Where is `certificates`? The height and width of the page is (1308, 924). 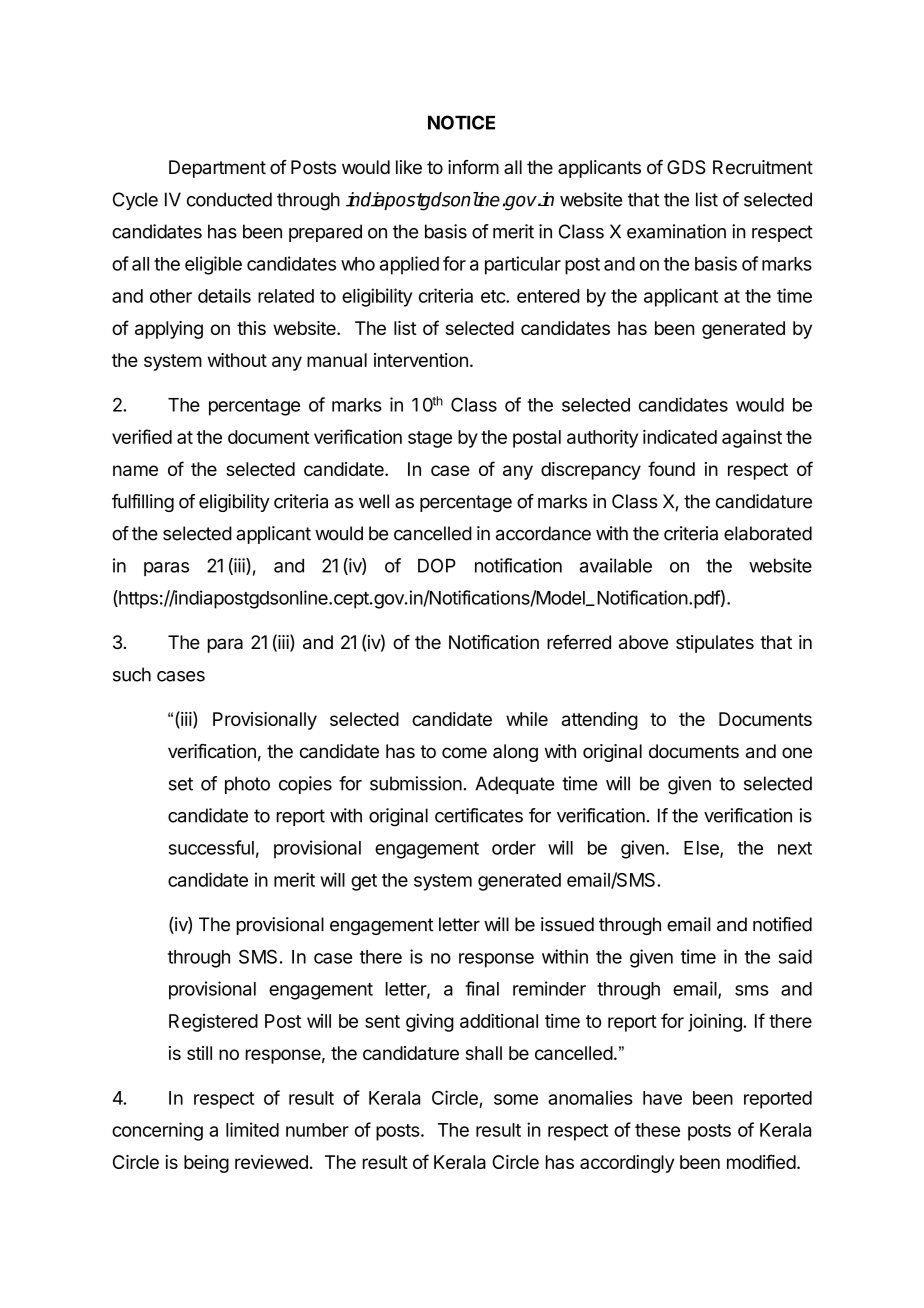 certificates is located at coordinates (479, 815).
